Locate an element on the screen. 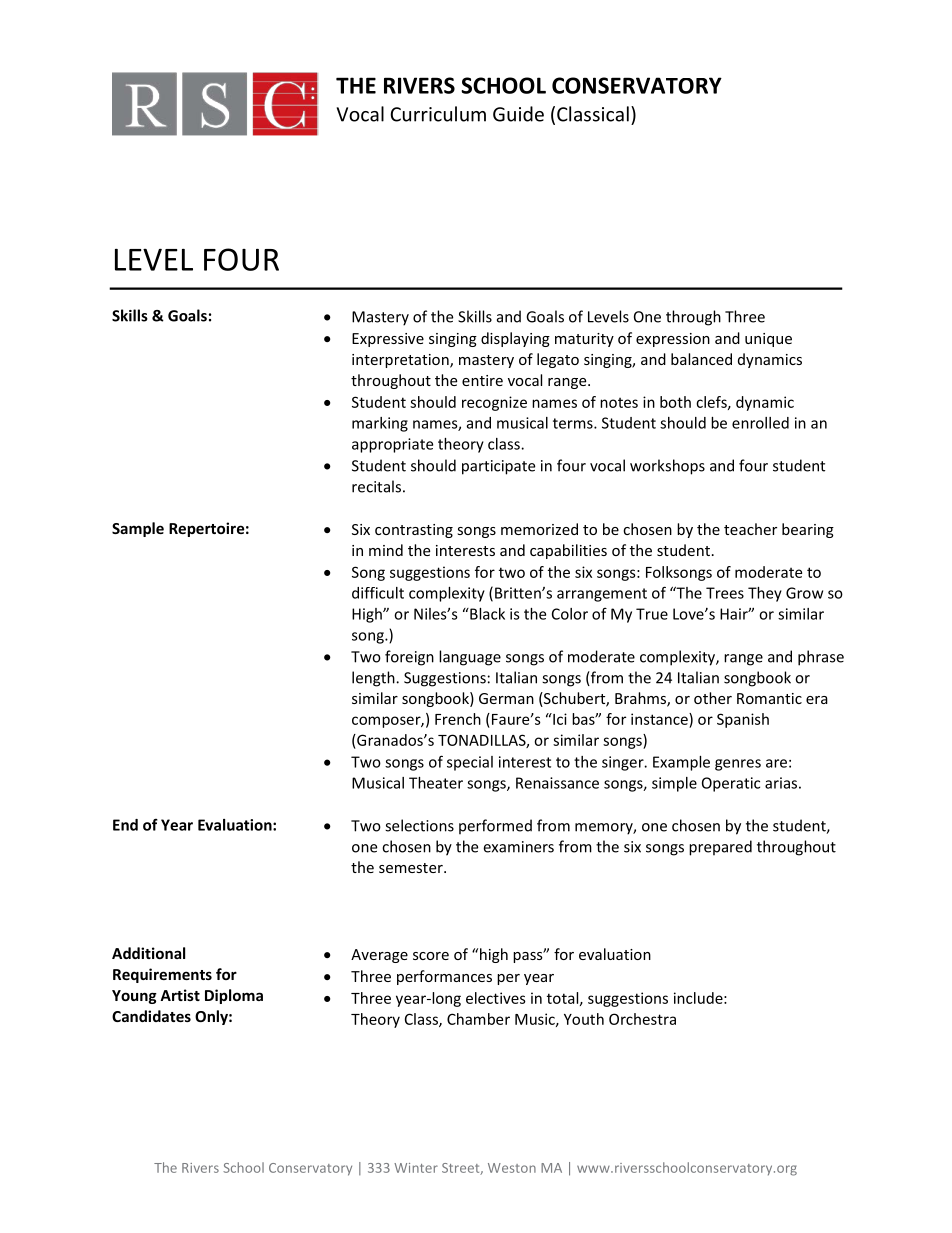  Guide is located at coordinates (518, 114).
